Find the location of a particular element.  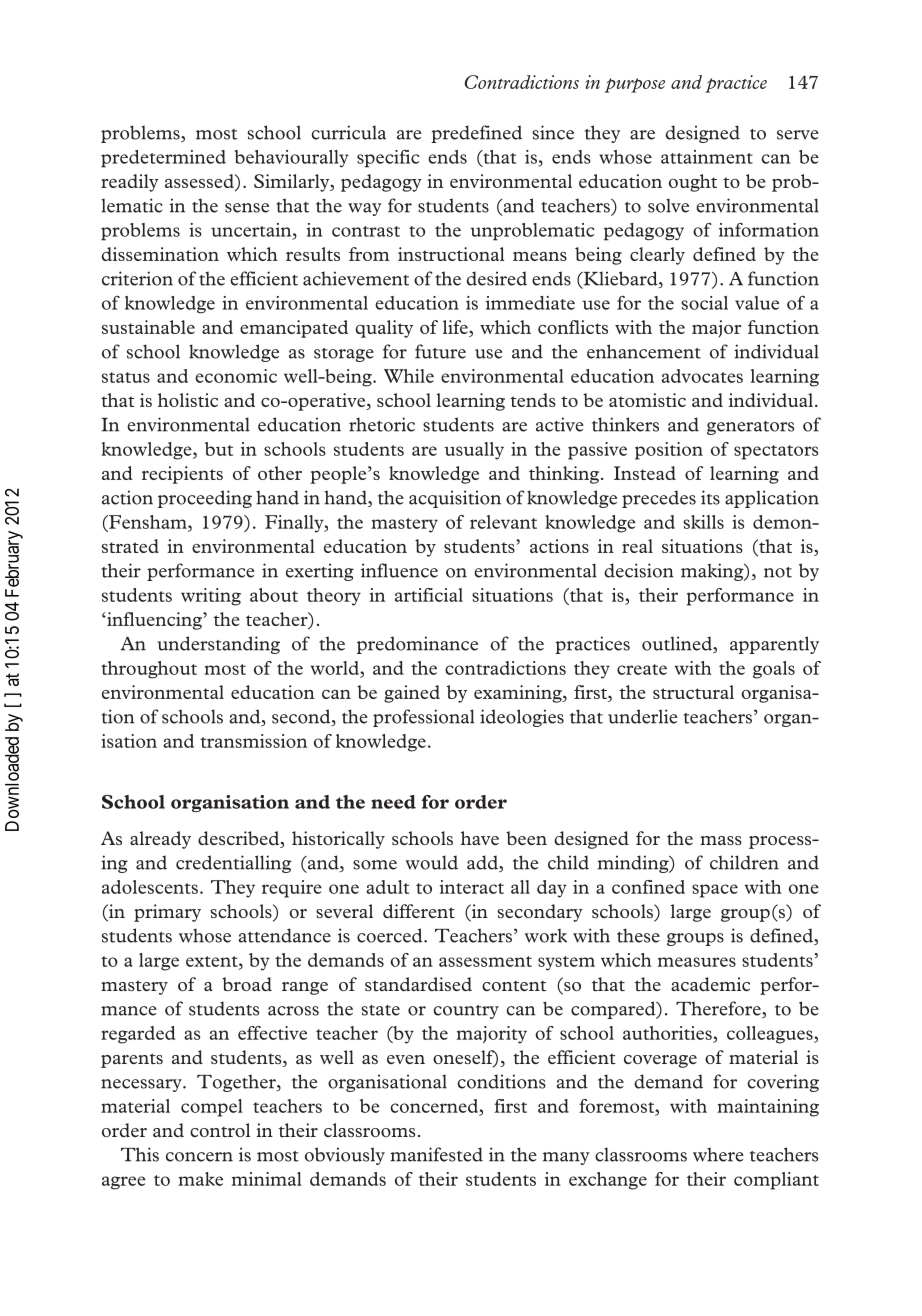

space is located at coordinates (715, 891).
